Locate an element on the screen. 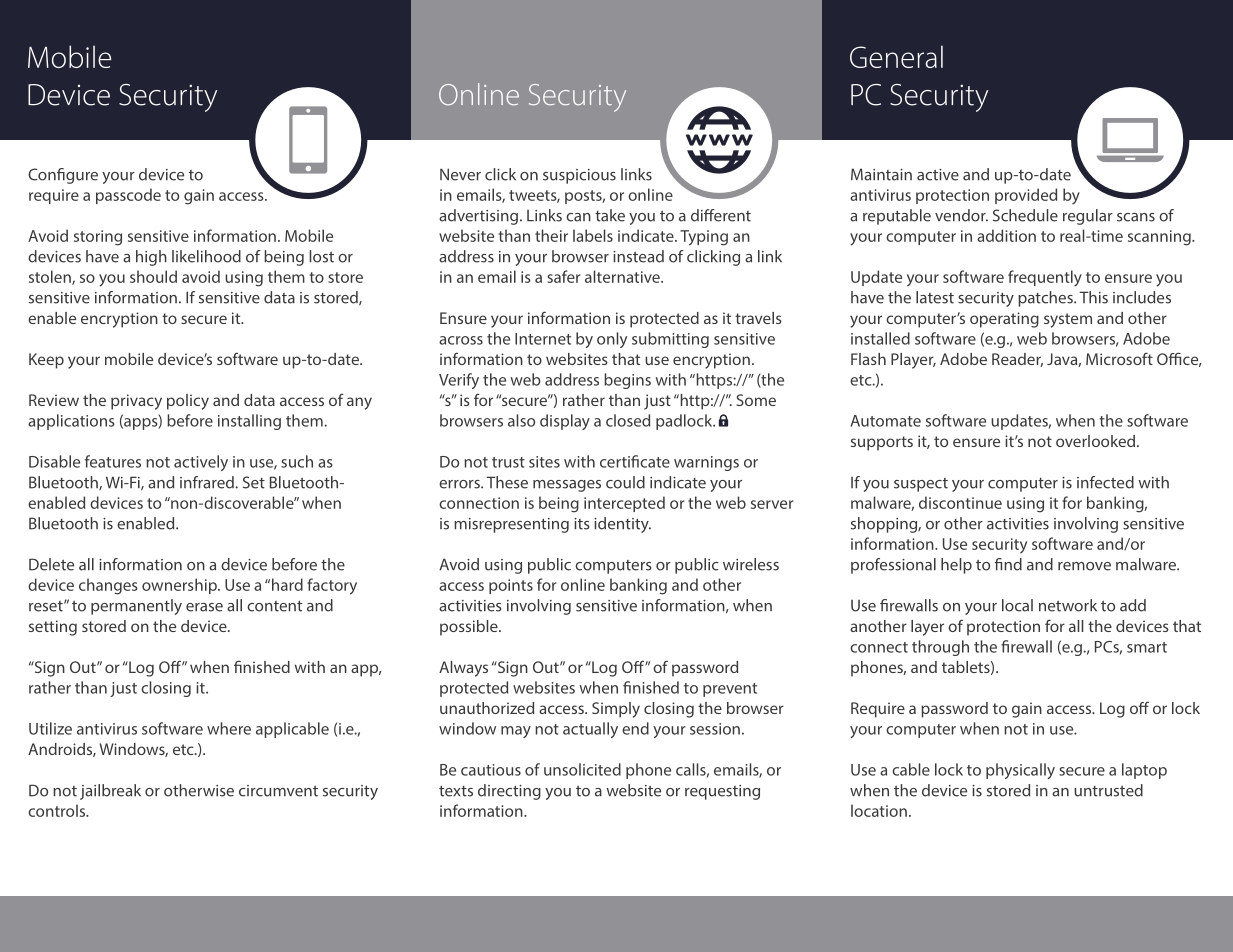 The image size is (1233, 952). suspicious is located at coordinates (579, 176).
